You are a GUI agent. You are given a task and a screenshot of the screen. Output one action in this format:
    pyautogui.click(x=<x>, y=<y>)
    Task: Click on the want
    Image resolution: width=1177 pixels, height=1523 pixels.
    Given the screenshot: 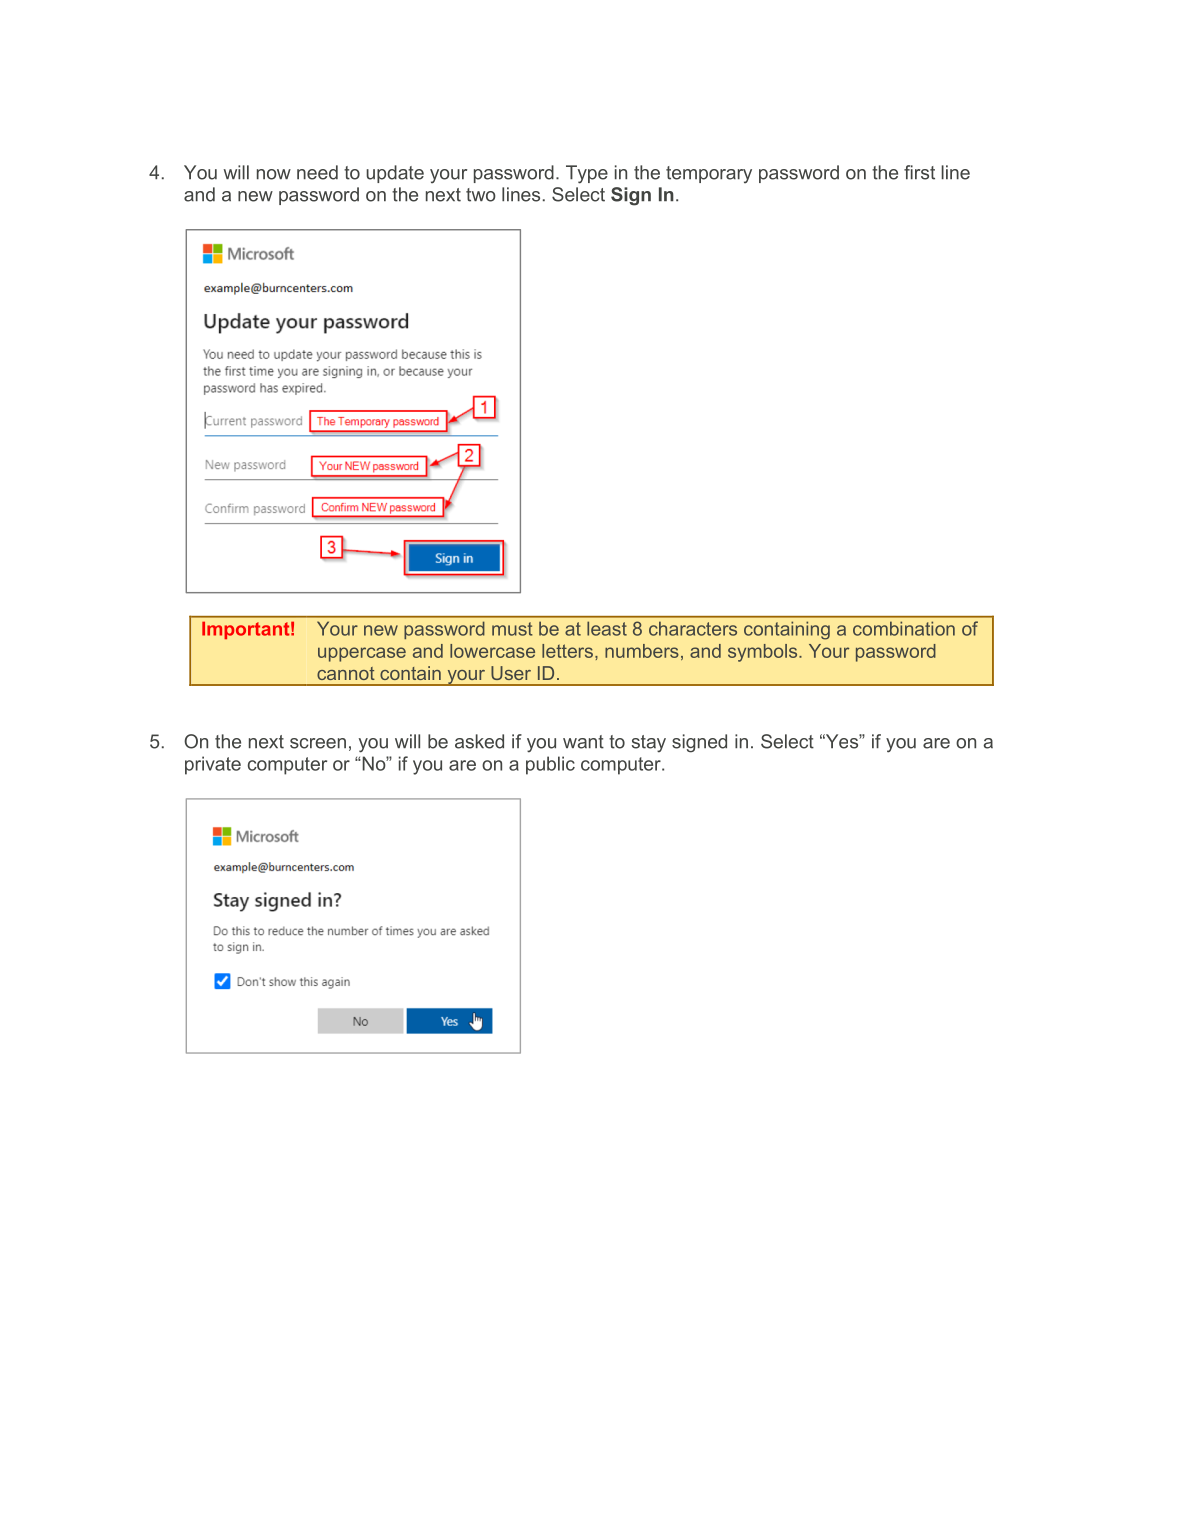 What is the action you would take?
    pyautogui.click(x=583, y=742)
